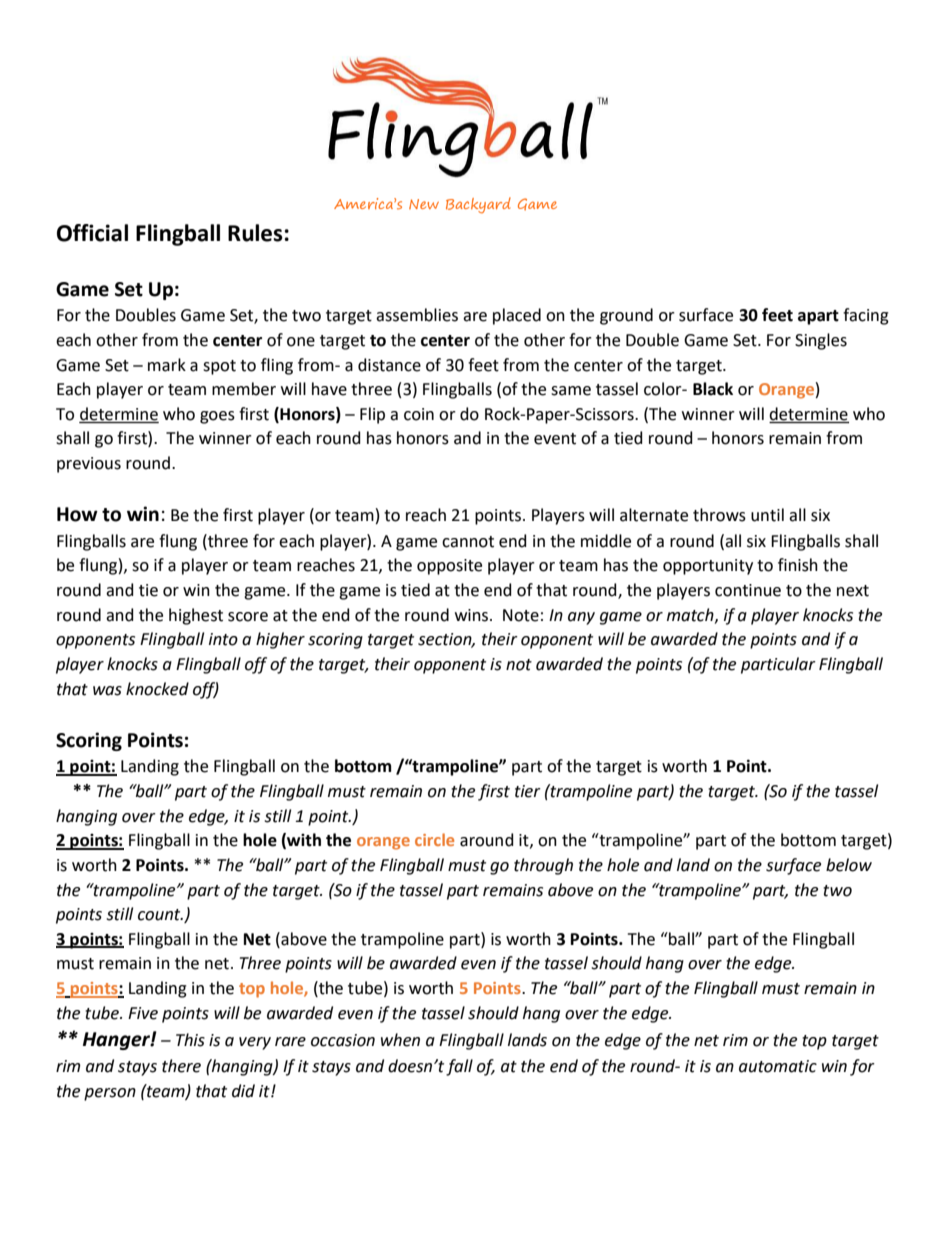 The width and height of the screenshot is (952, 1233). What do you see at coordinates (691, 615) in the screenshot?
I see `match` at bounding box center [691, 615].
